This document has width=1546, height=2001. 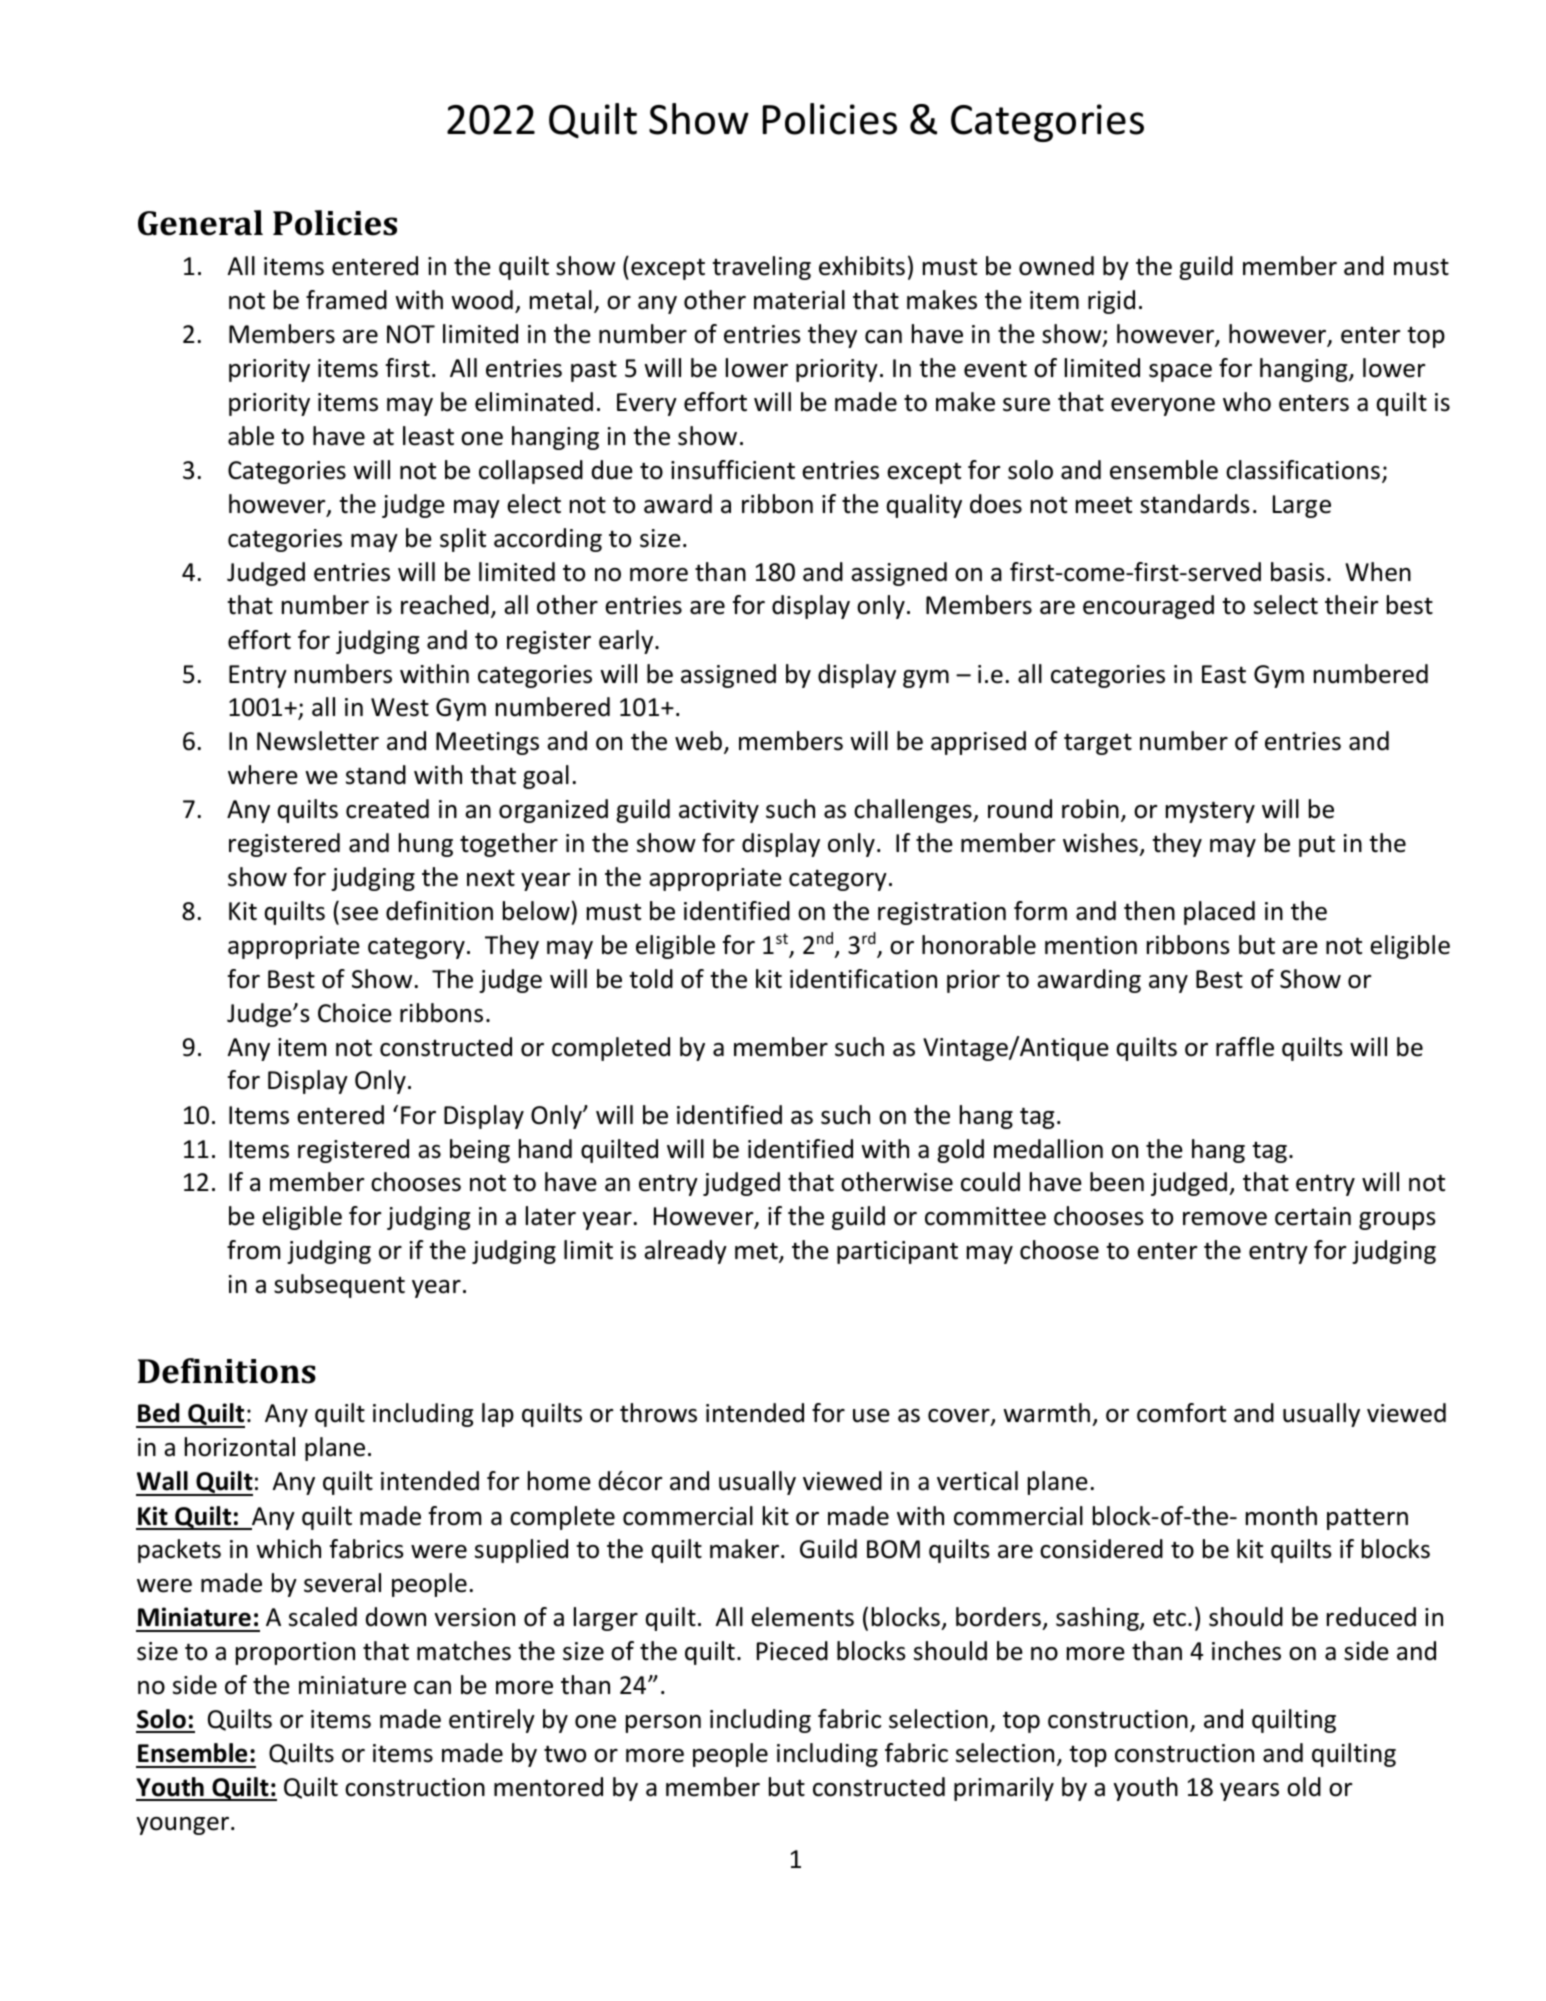 What do you see at coordinates (339, 1286) in the document?
I see `subsequent` at bounding box center [339, 1286].
